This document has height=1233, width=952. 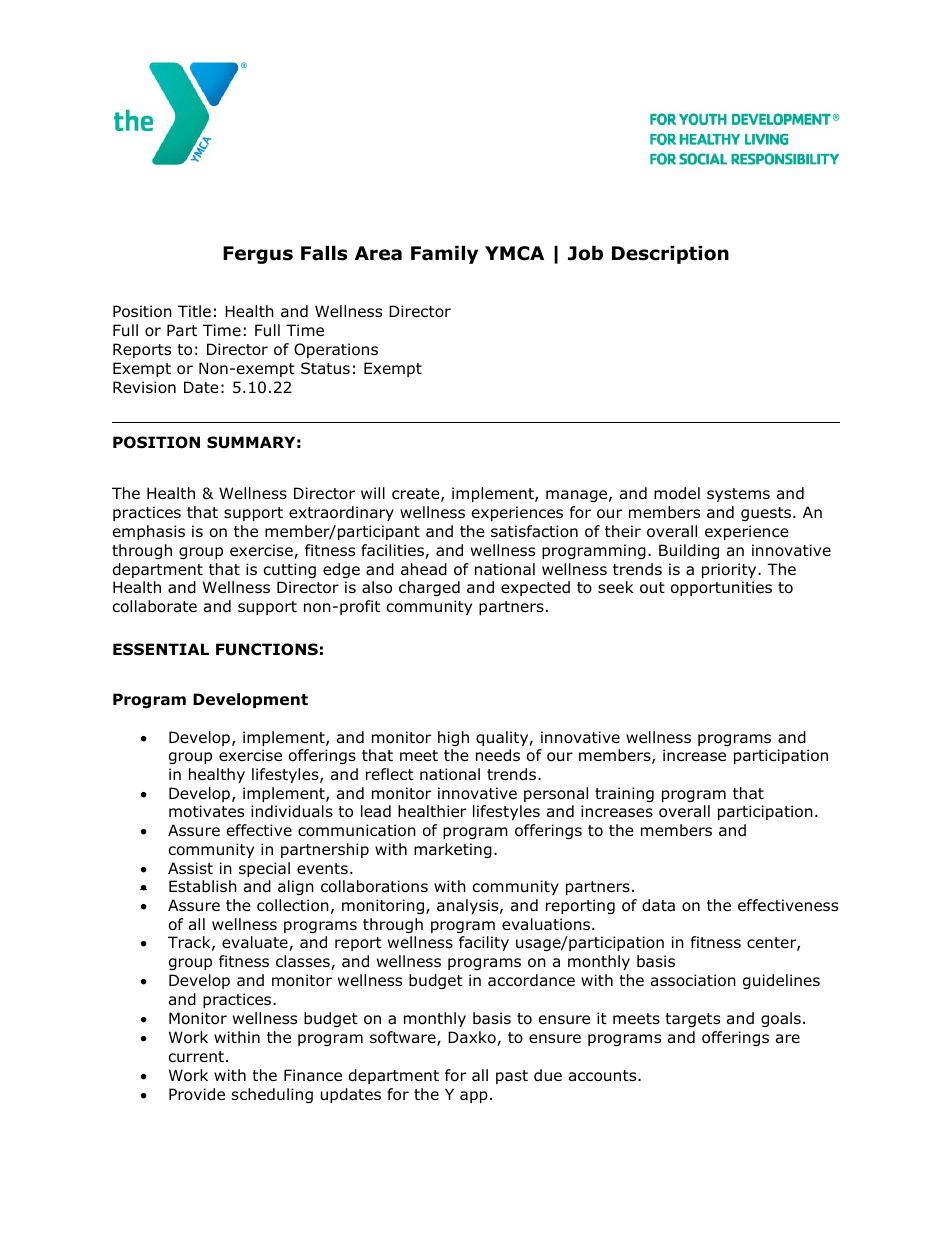 What do you see at coordinates (258, 255) in the document?
I see `Fergus` at bounding box center [258, 255].
